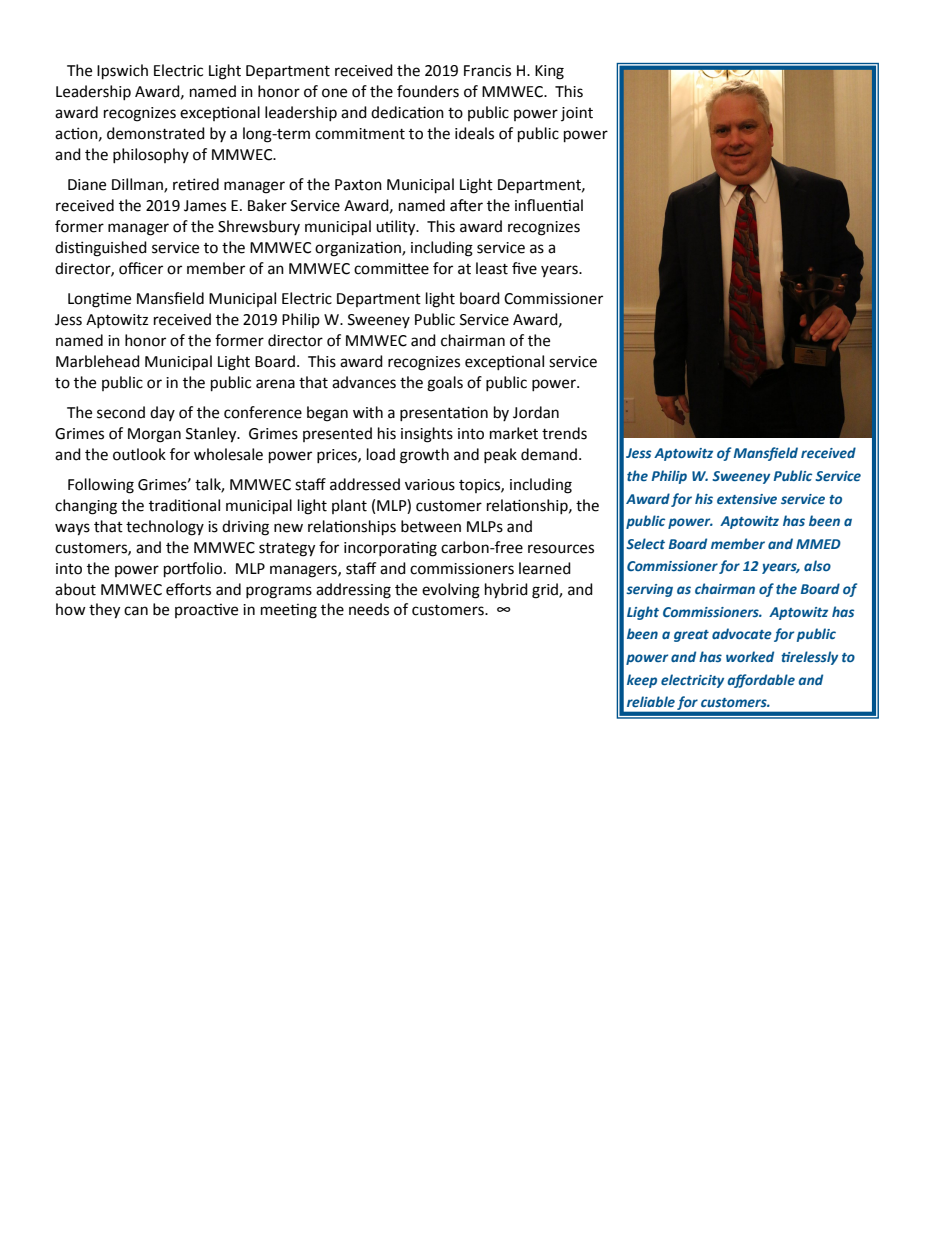 The width and height of the screenshot is (952, 1233). I want to click on evolving, so click(451, 591).
